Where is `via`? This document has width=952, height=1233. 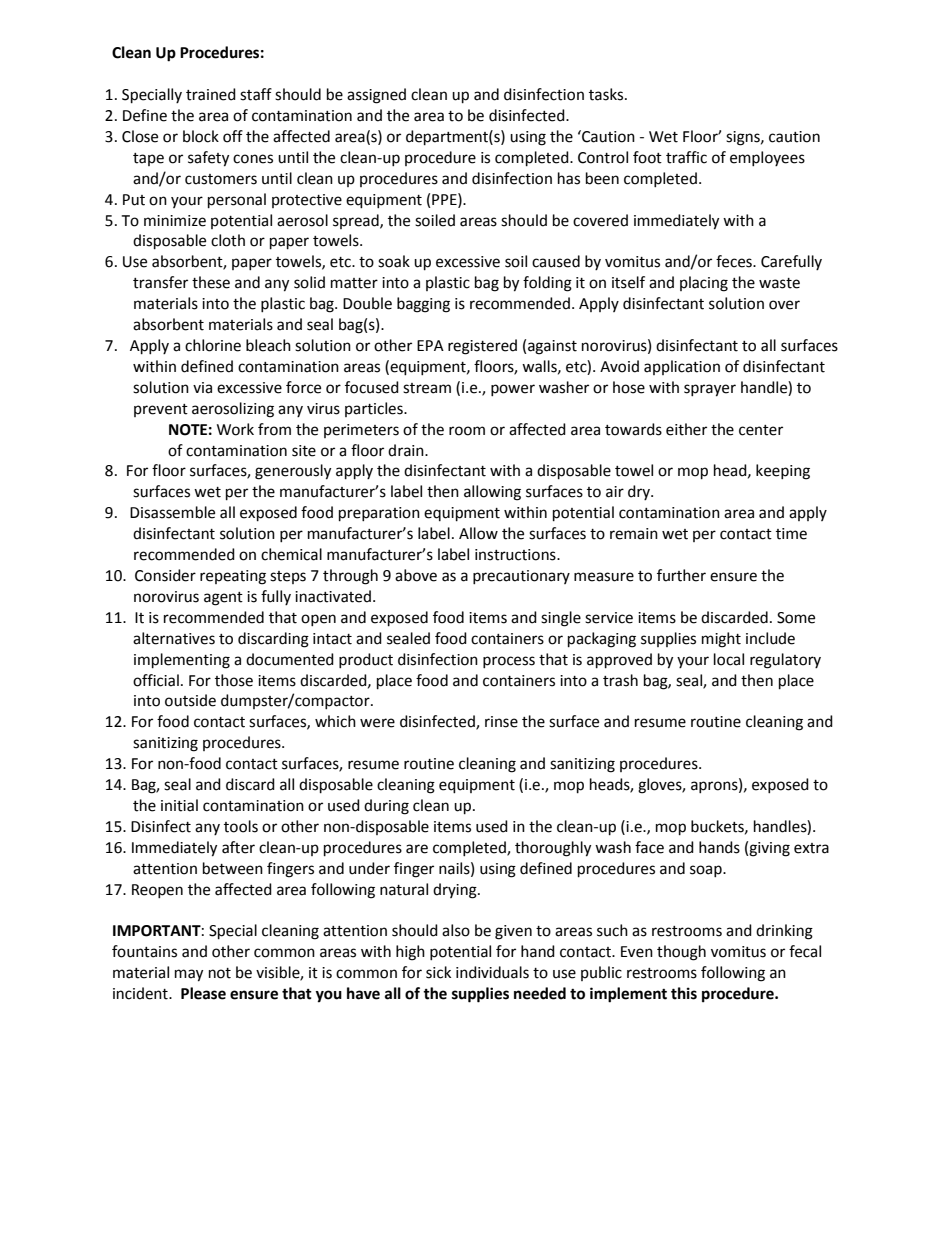
via is located at coordinates (202, 388).
